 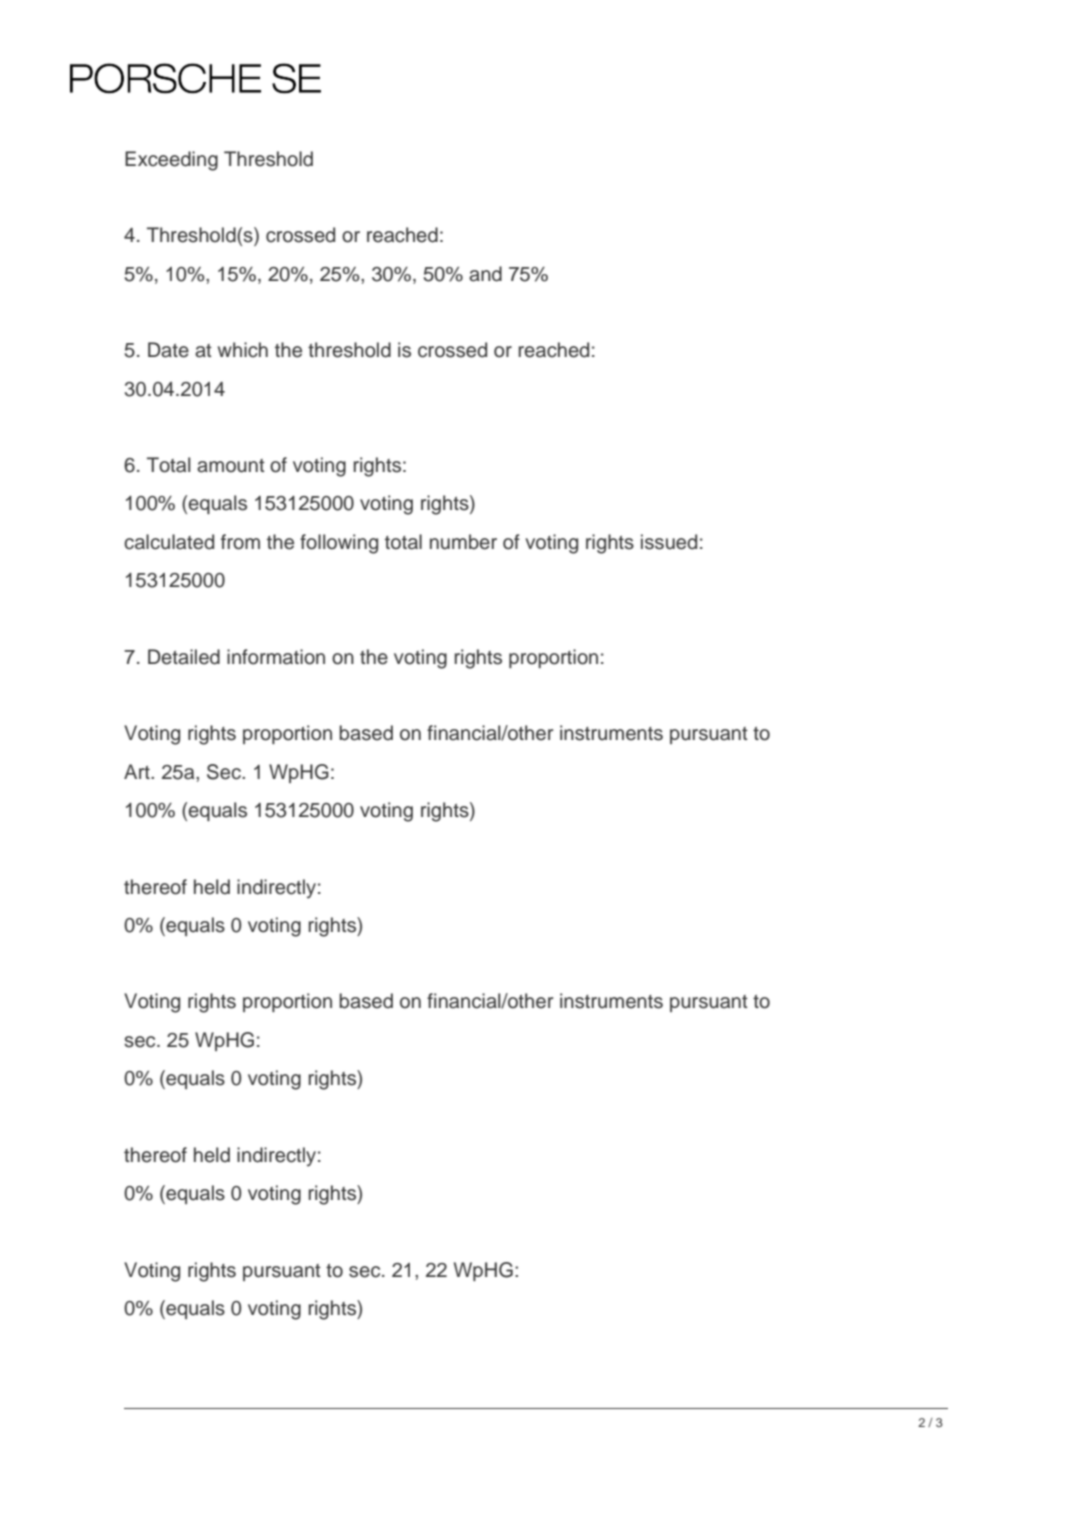 I want to click on Art, so click(x=138, y=771).
